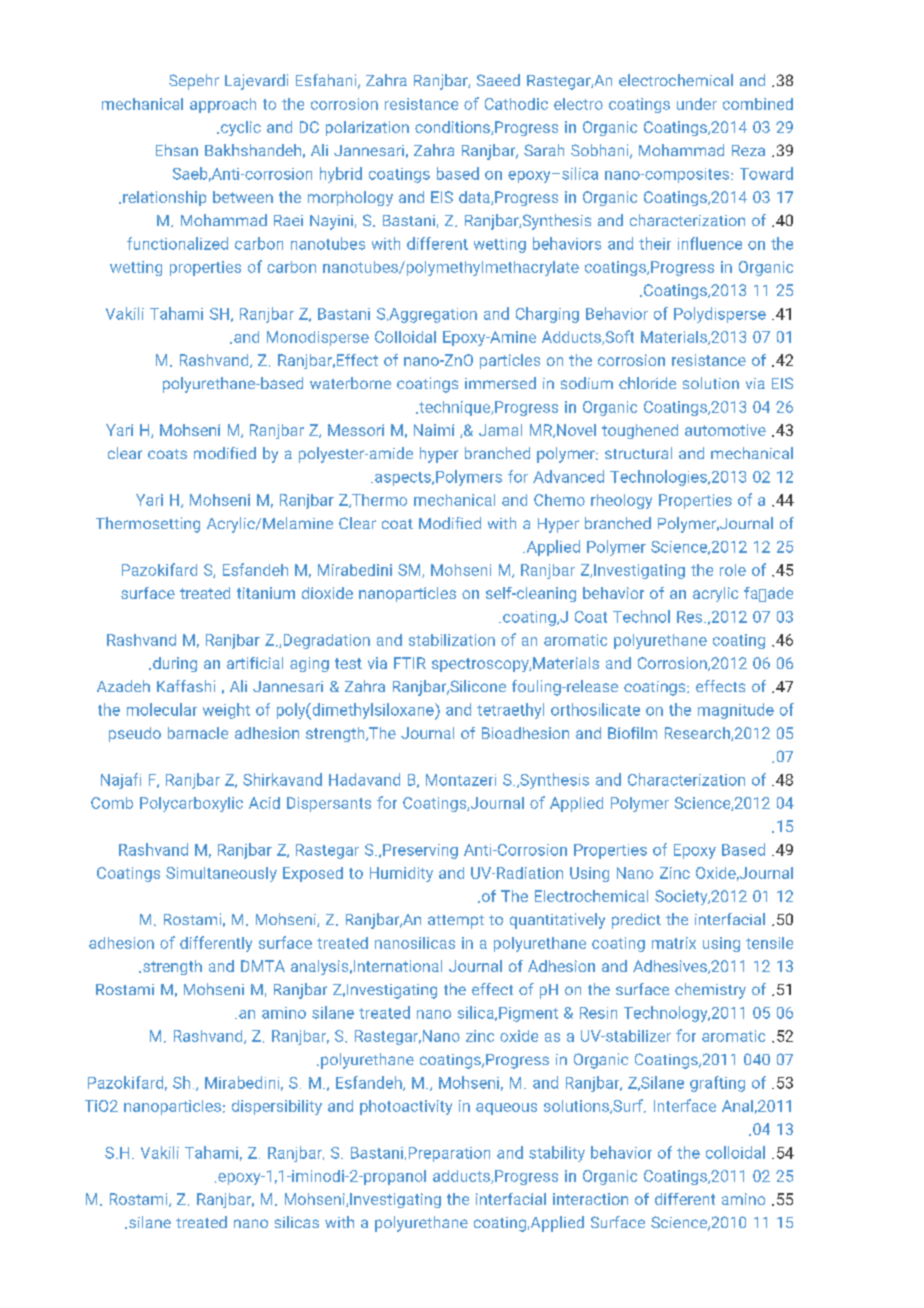 The width and height of the screenshot is (924, 1308). Describe the element at coordinates (697, 104) in the screenshot. I see `under` at that location.
